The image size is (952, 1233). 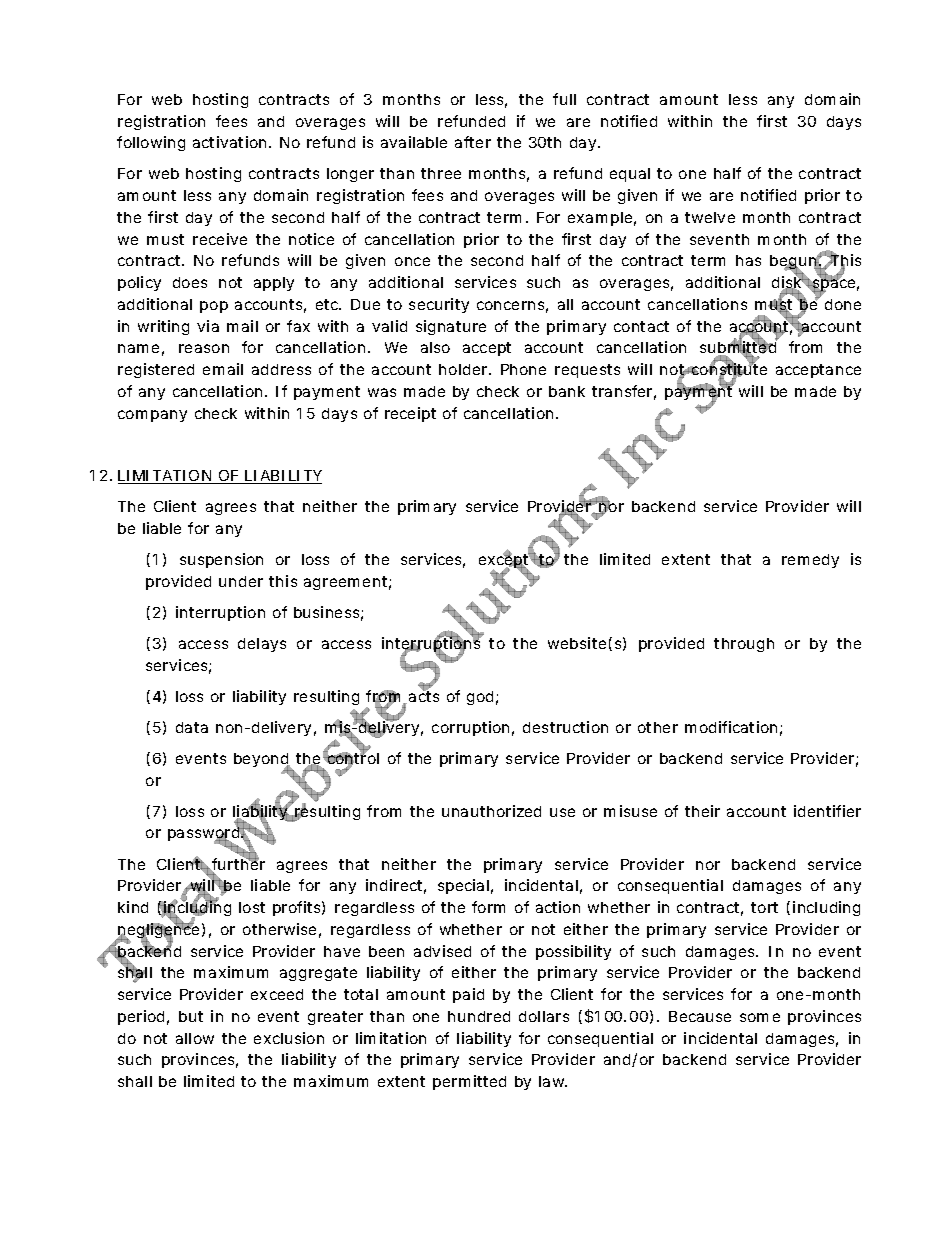 I want to click on unauthorized, so click(x=491, y=811).
